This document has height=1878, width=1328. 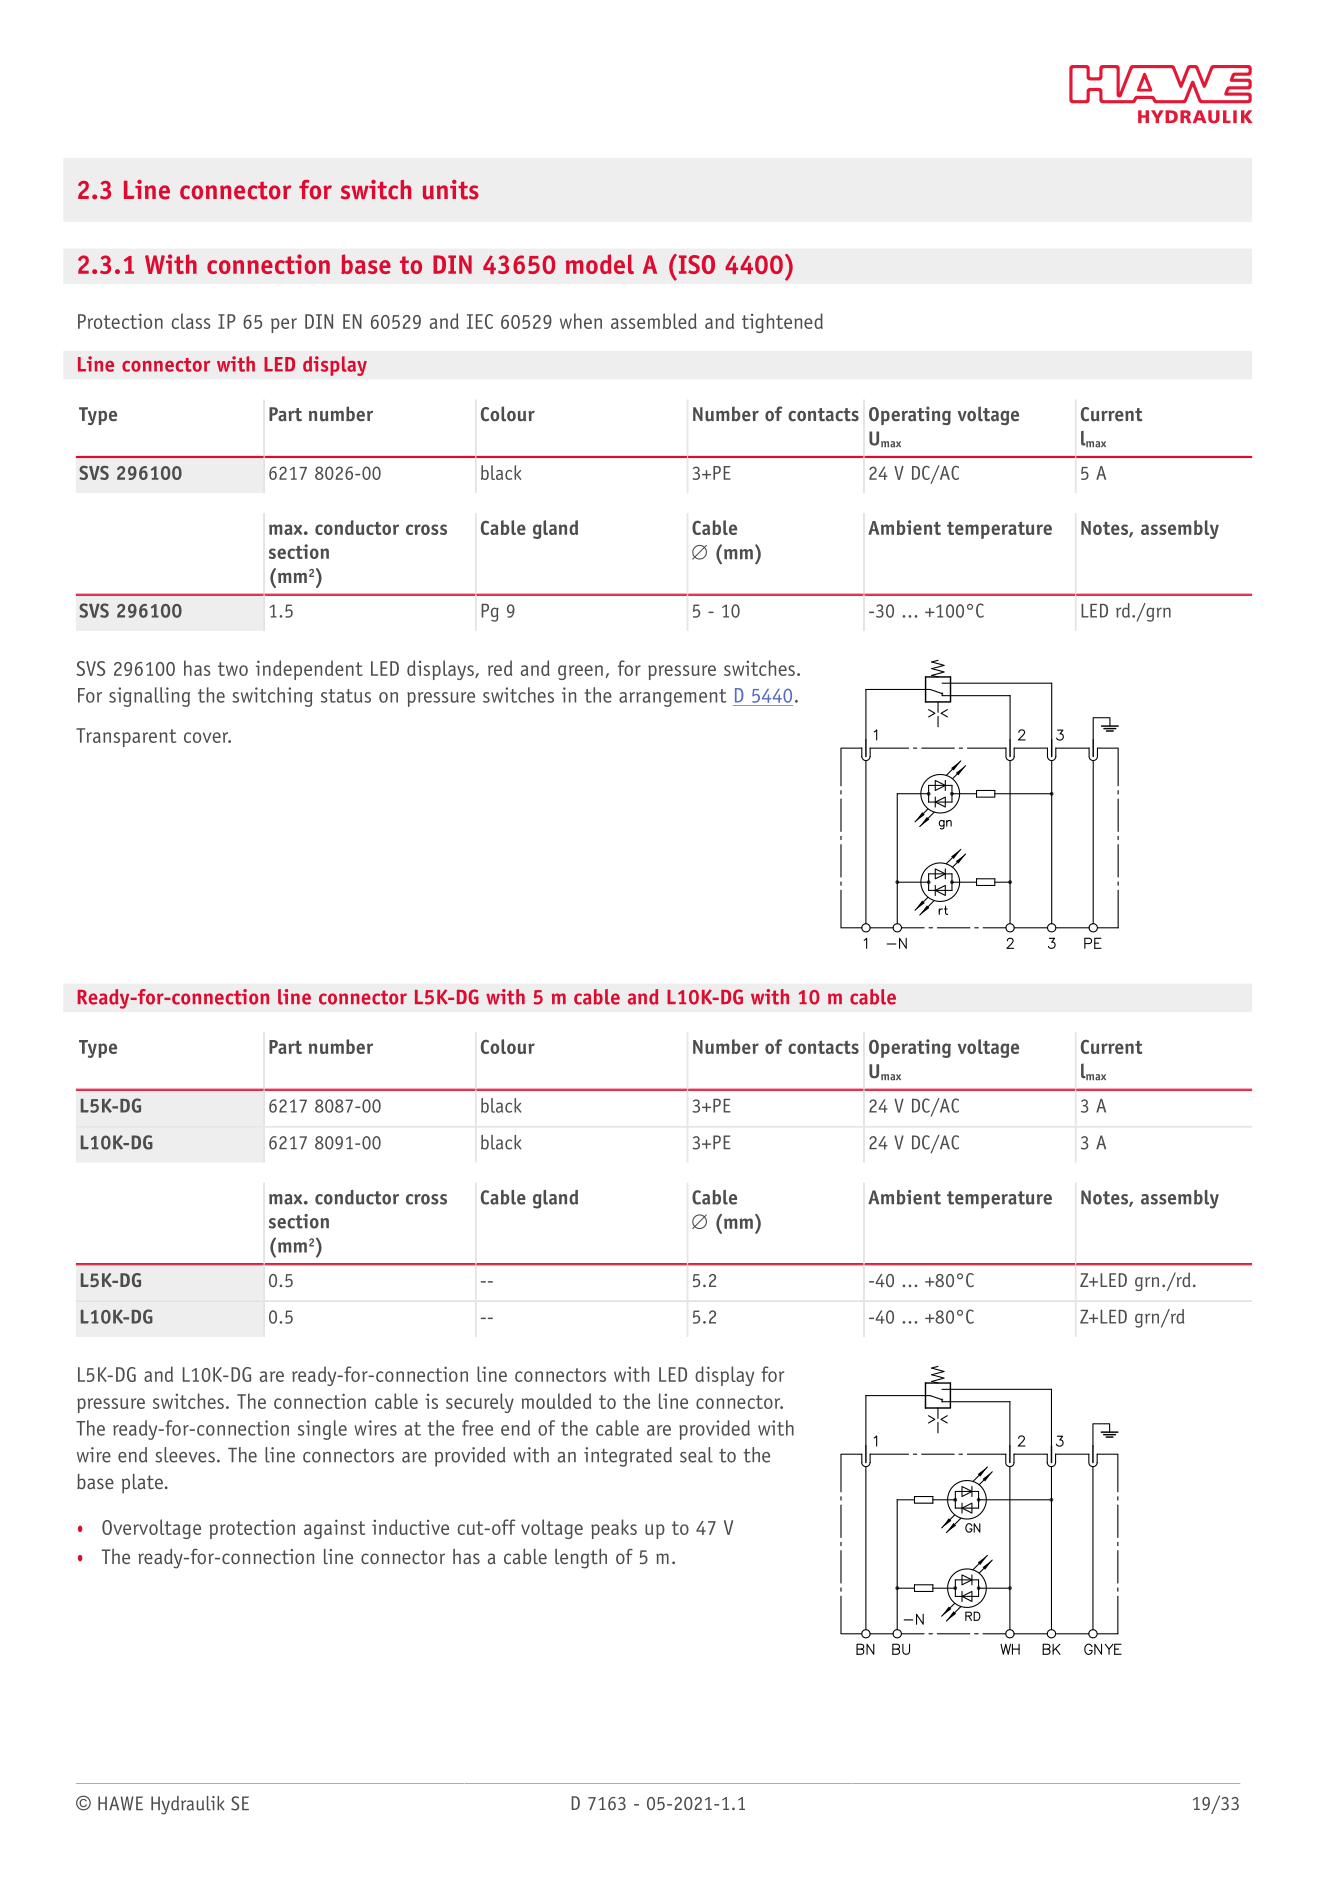 I want to click on two, so click(x=233, y=669).
